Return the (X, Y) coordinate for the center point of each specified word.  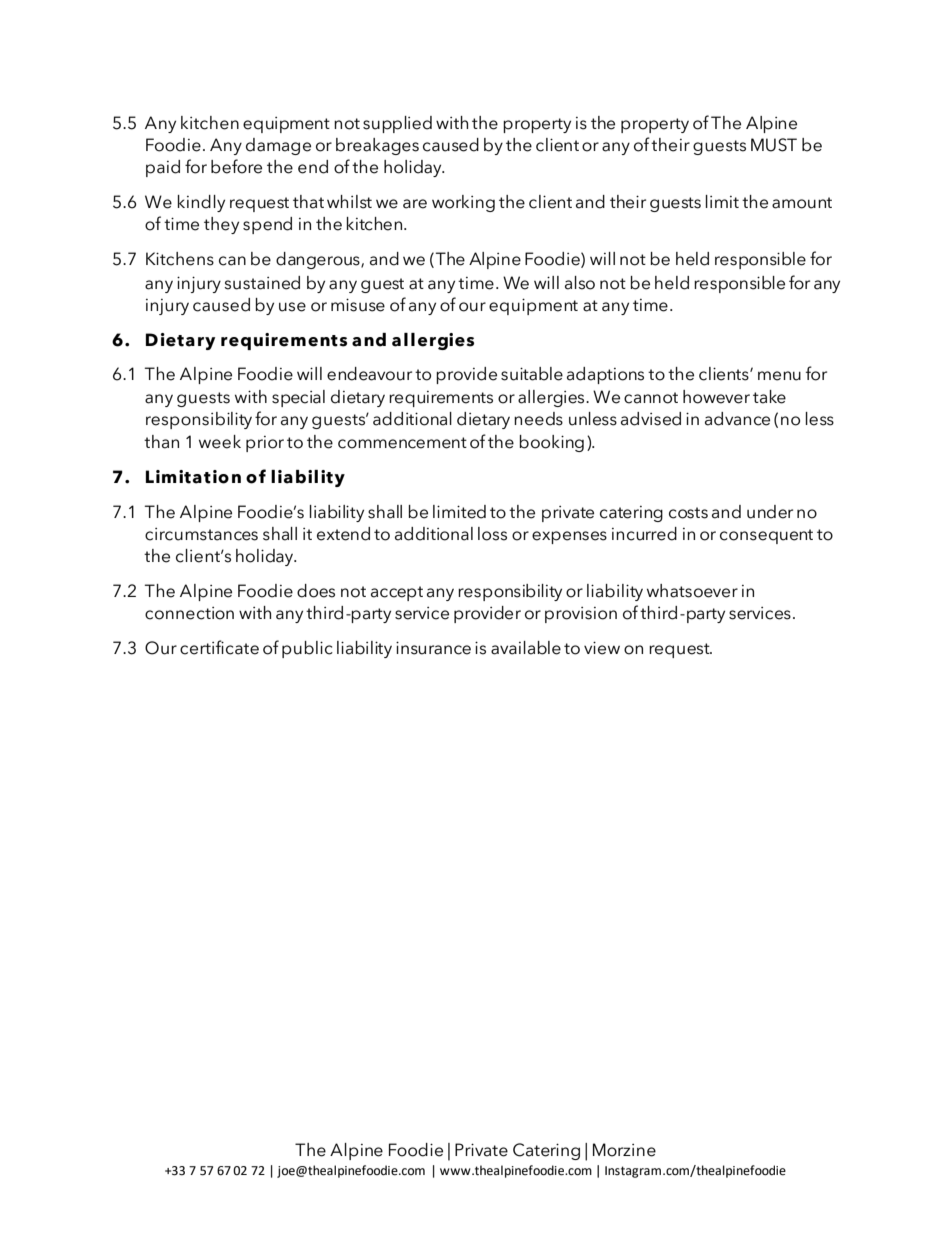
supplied (397, 124)
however (716, 397)
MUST (774, 145)
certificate (219, 647)
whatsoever (692, 591)
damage (278, 146)
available (526, 648)
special (298, 398)
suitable (532, 374)
